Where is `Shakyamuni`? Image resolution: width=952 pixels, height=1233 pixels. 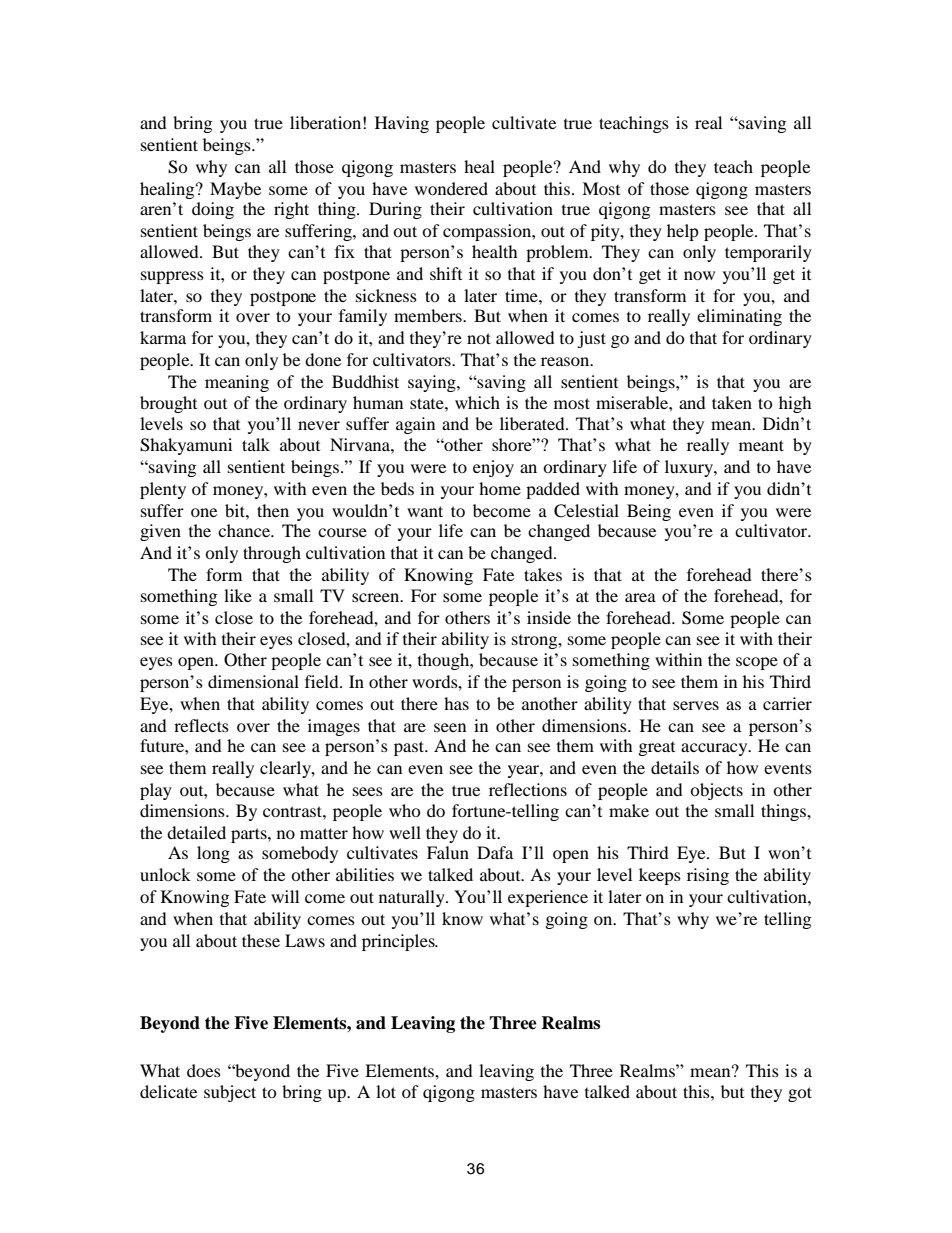 Shakyamuni is located at coordinates (186, 446).
